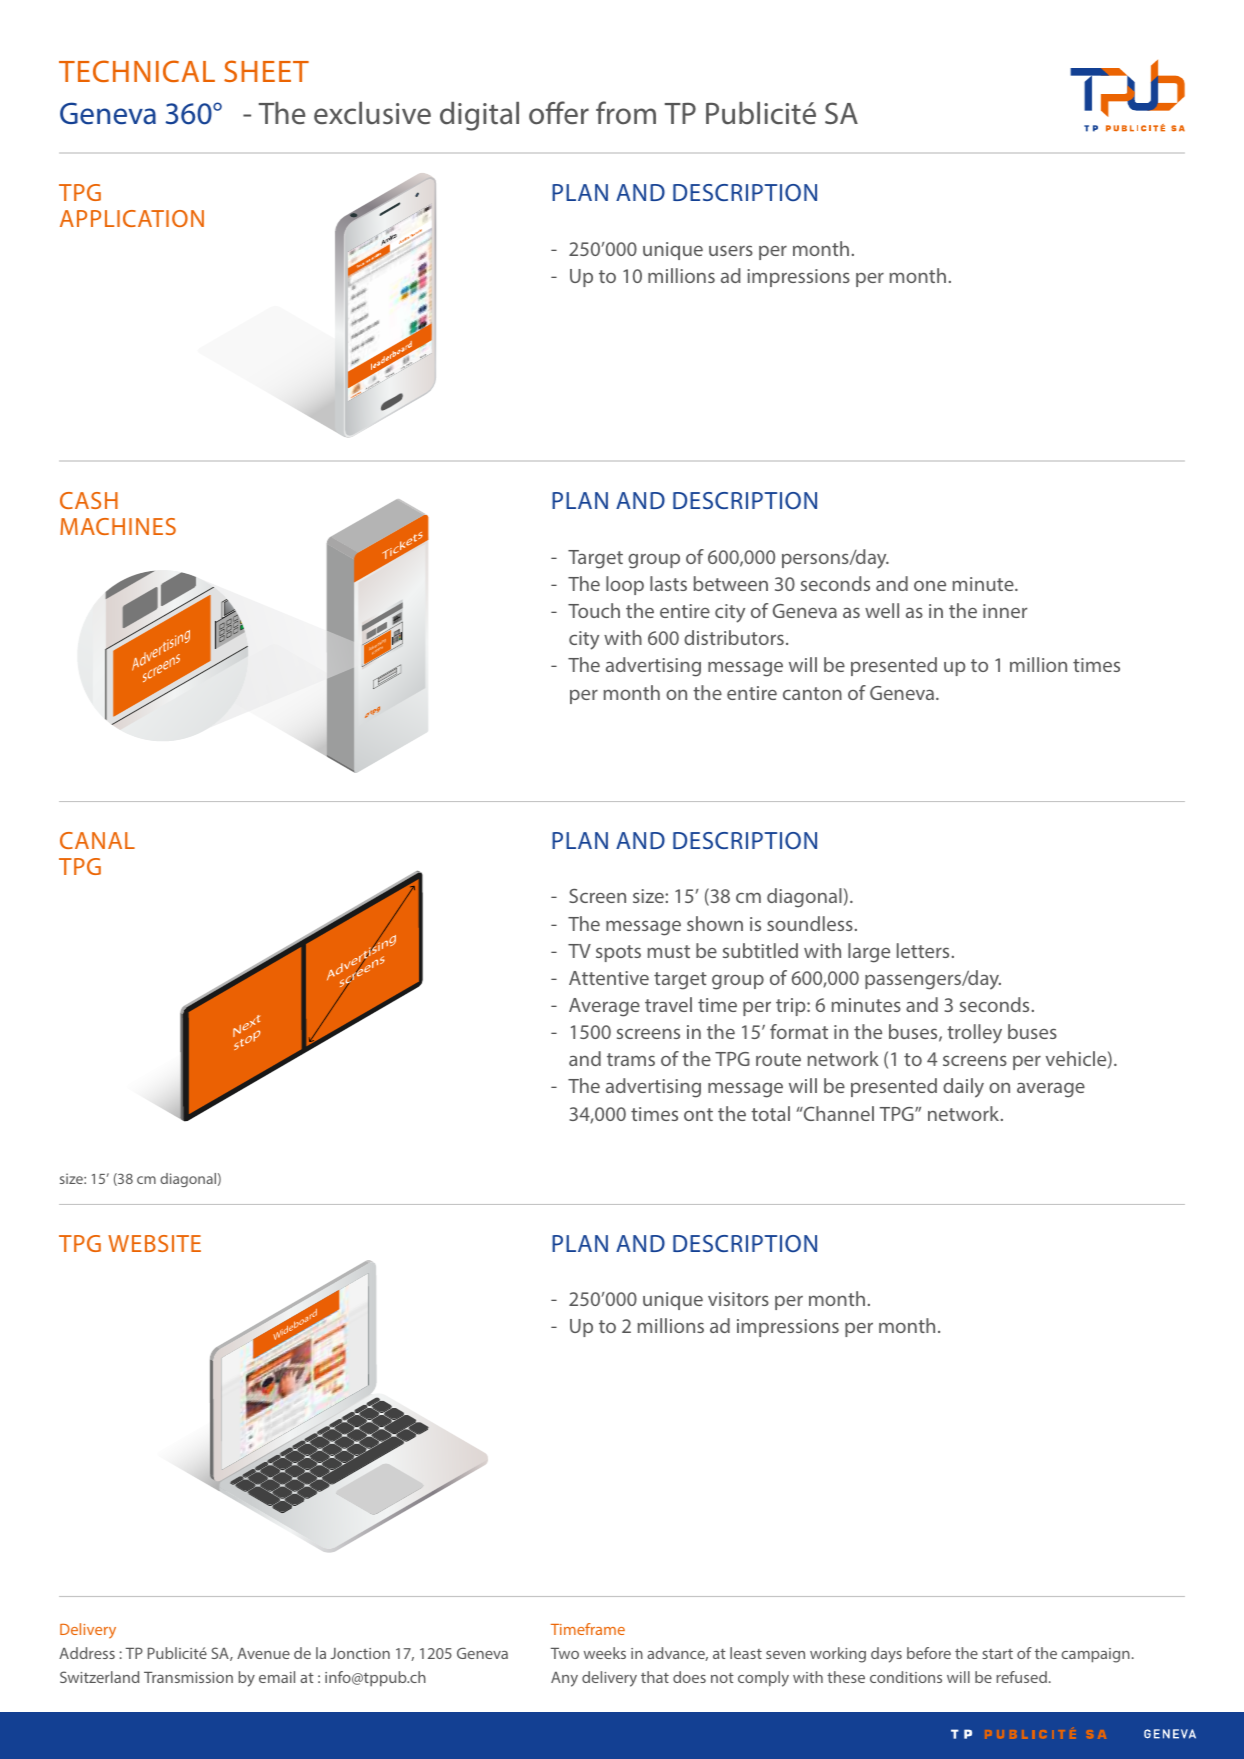  I want to click on letters, so click(923, 950).
